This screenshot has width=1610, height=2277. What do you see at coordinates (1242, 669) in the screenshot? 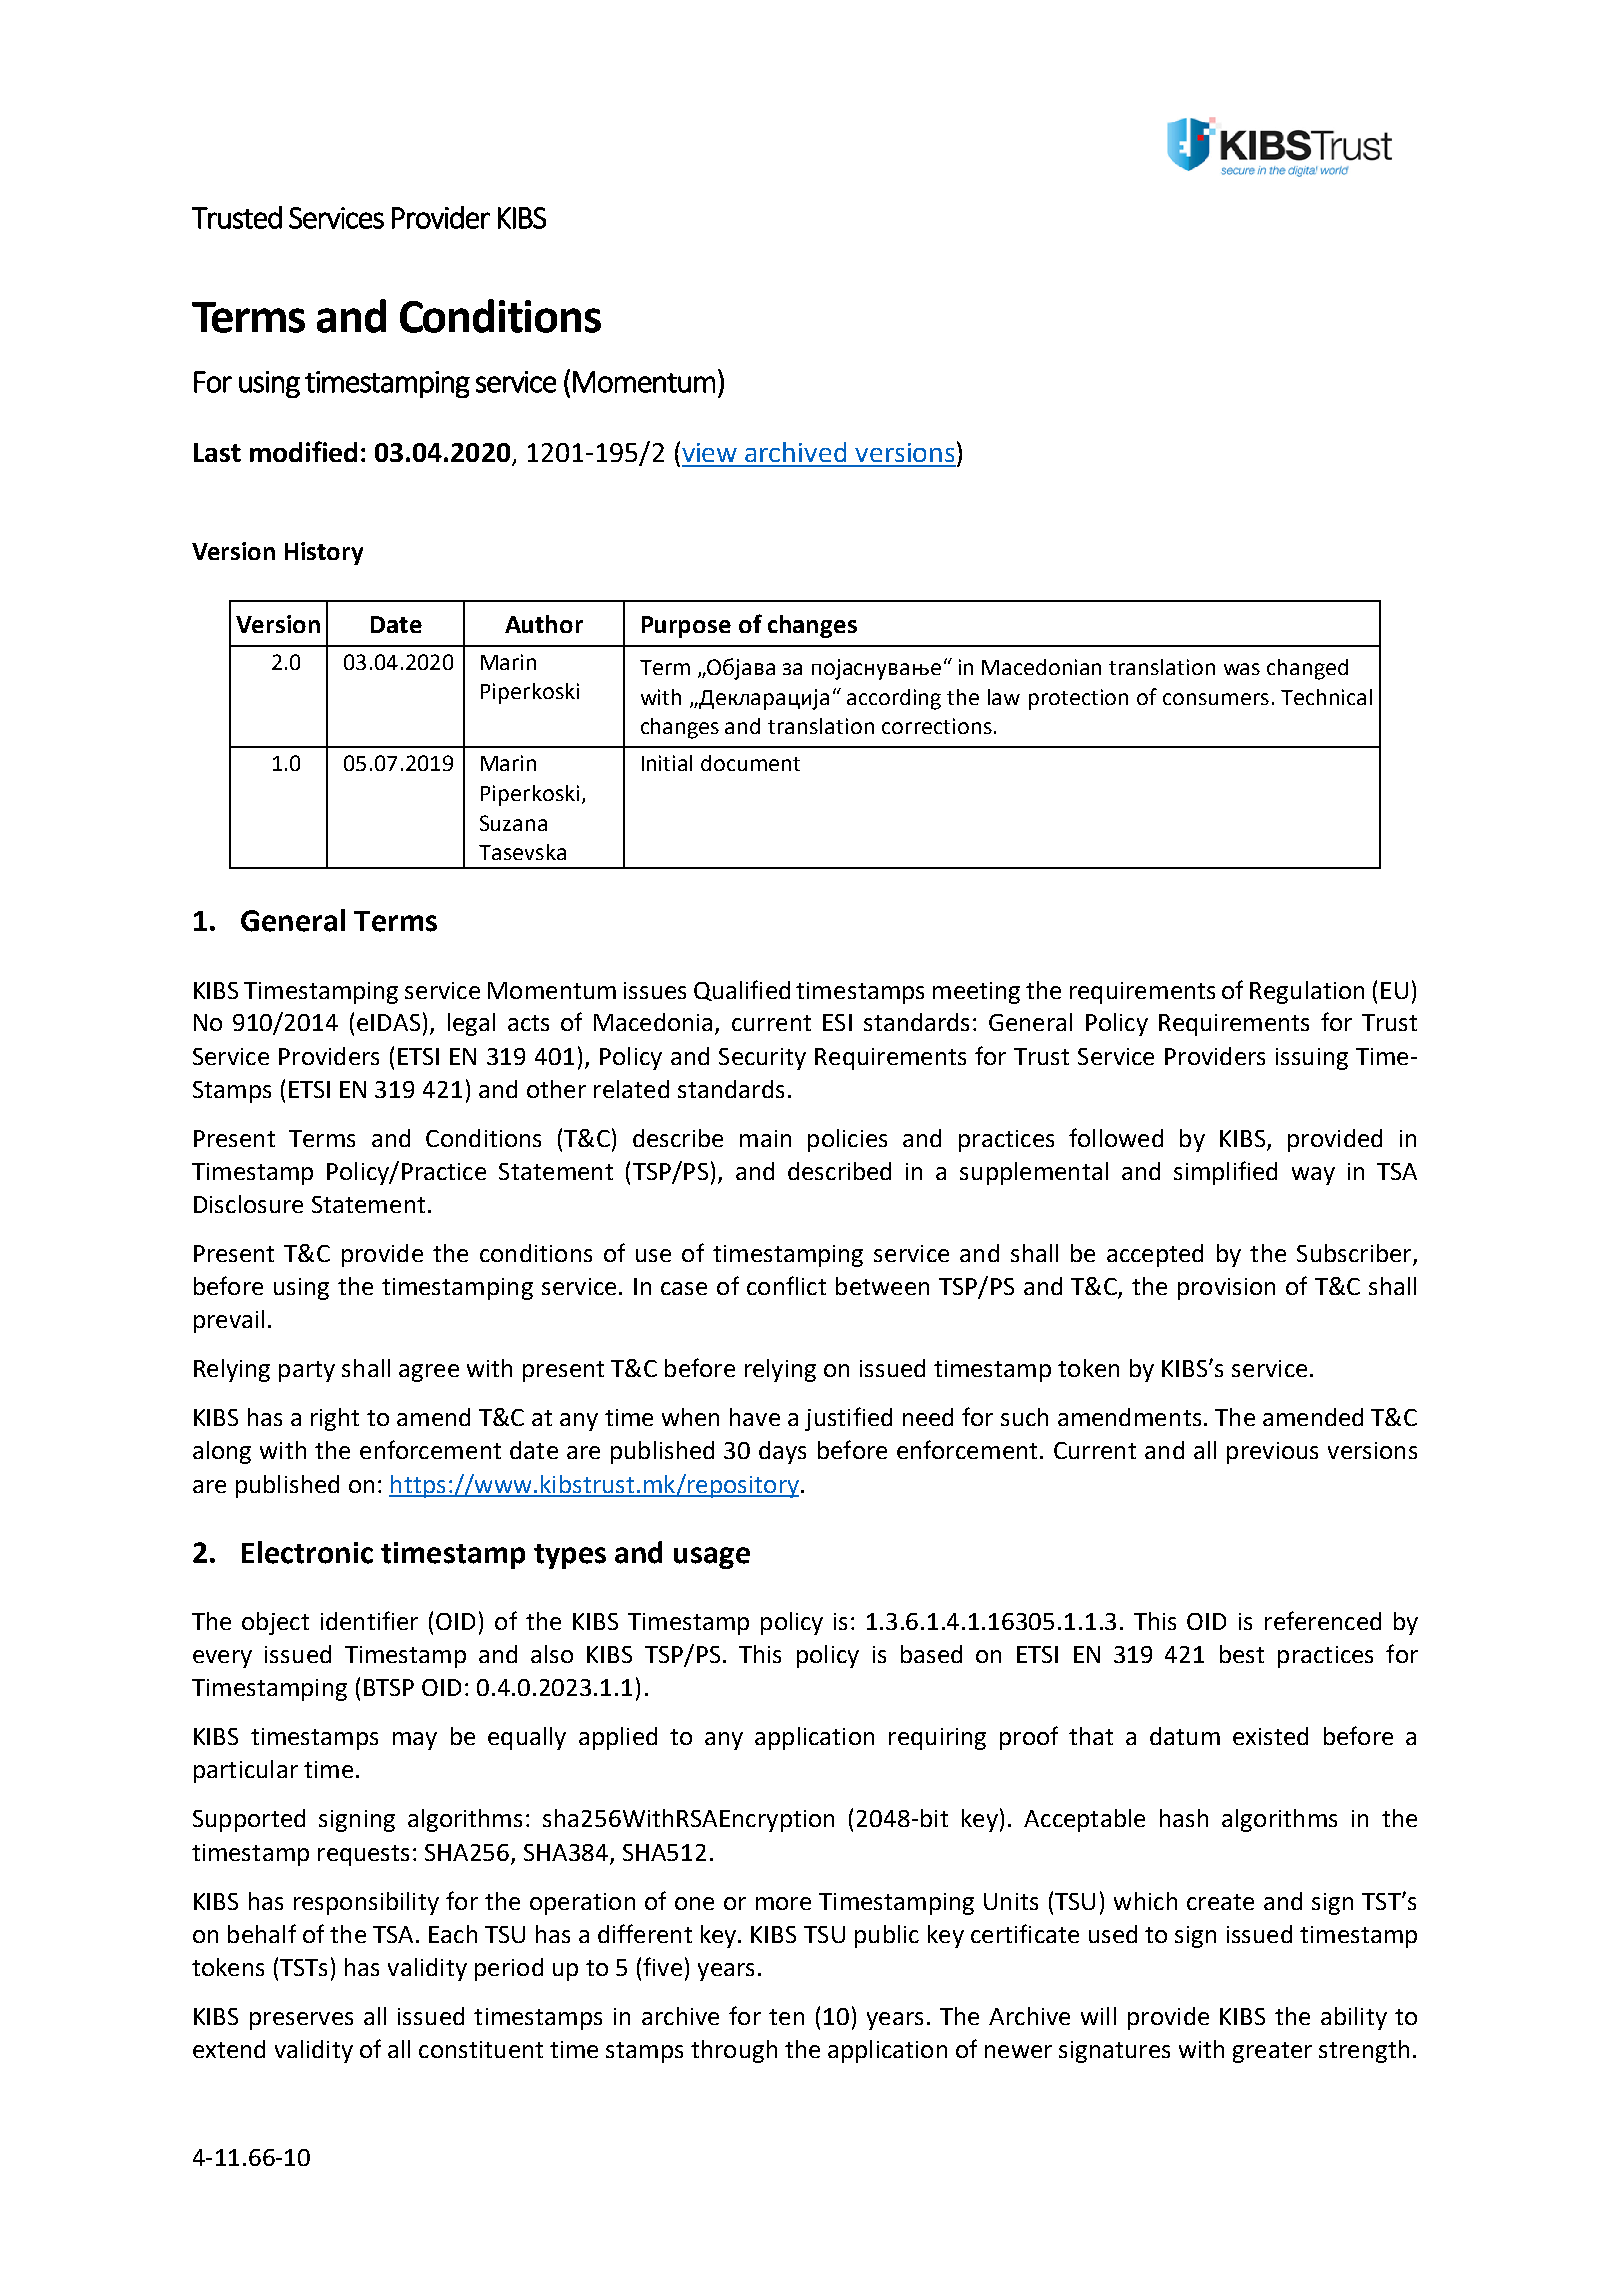
I see `was` at bounding box center [1242, 669].
